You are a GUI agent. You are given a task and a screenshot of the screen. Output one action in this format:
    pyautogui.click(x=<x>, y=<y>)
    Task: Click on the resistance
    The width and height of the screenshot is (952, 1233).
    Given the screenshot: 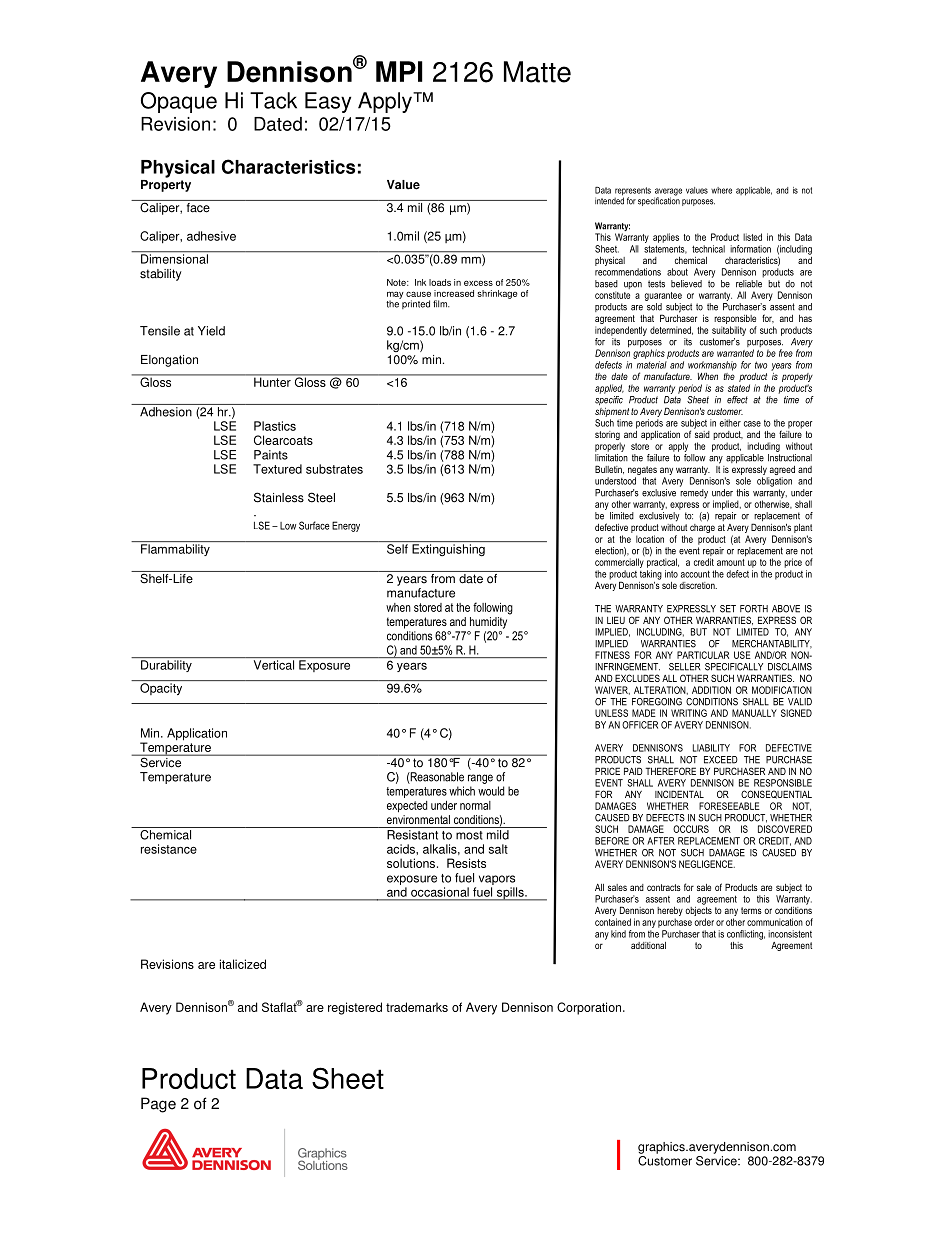 What is the action you would take?
    pyautogui.click(x=169, y=849)
